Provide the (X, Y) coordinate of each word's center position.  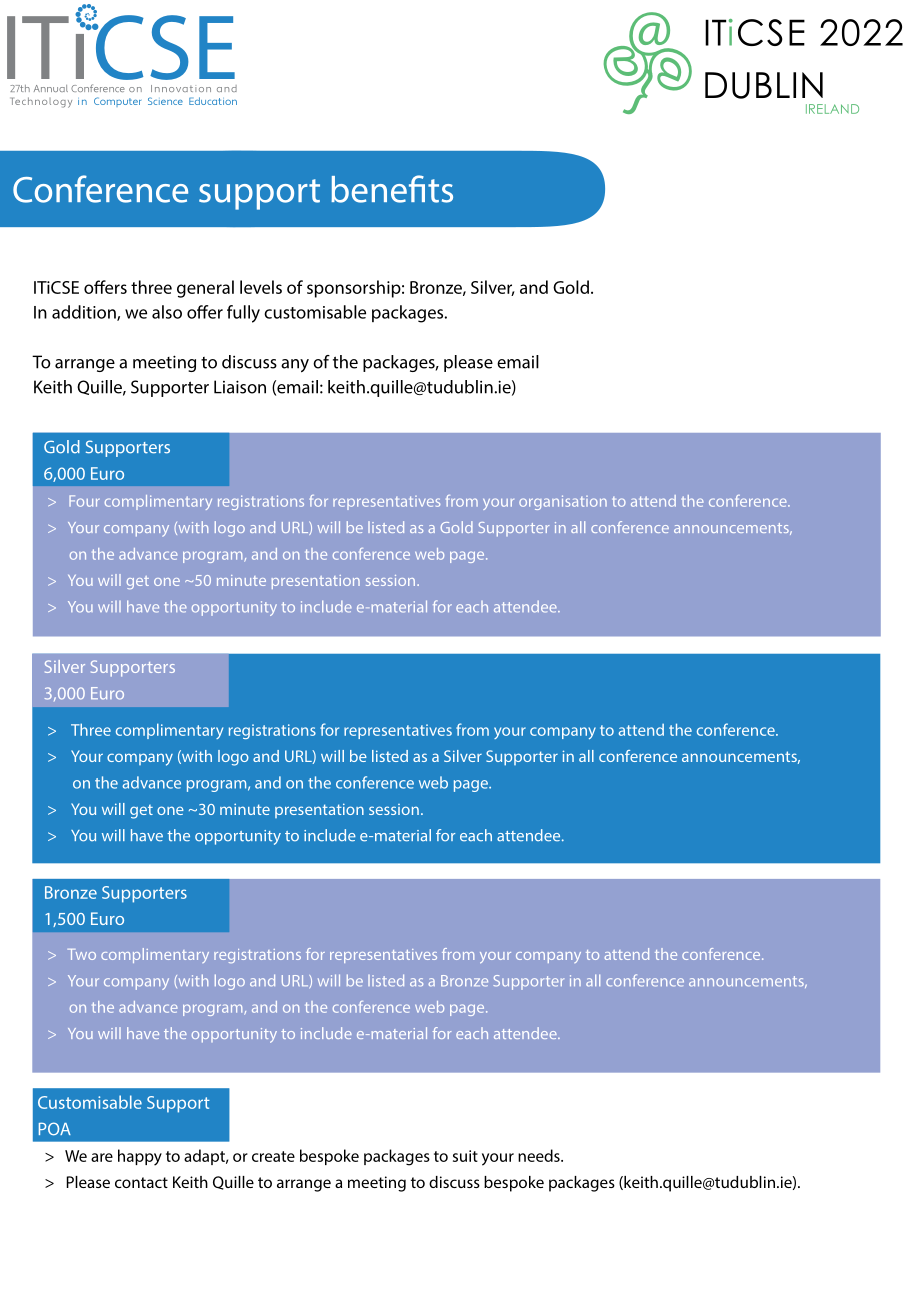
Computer (117, 102)
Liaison (240, 387)
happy (140, 1157)
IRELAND (832, 109)
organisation (563, 502)
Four (84, 501)
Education (213, 101)
